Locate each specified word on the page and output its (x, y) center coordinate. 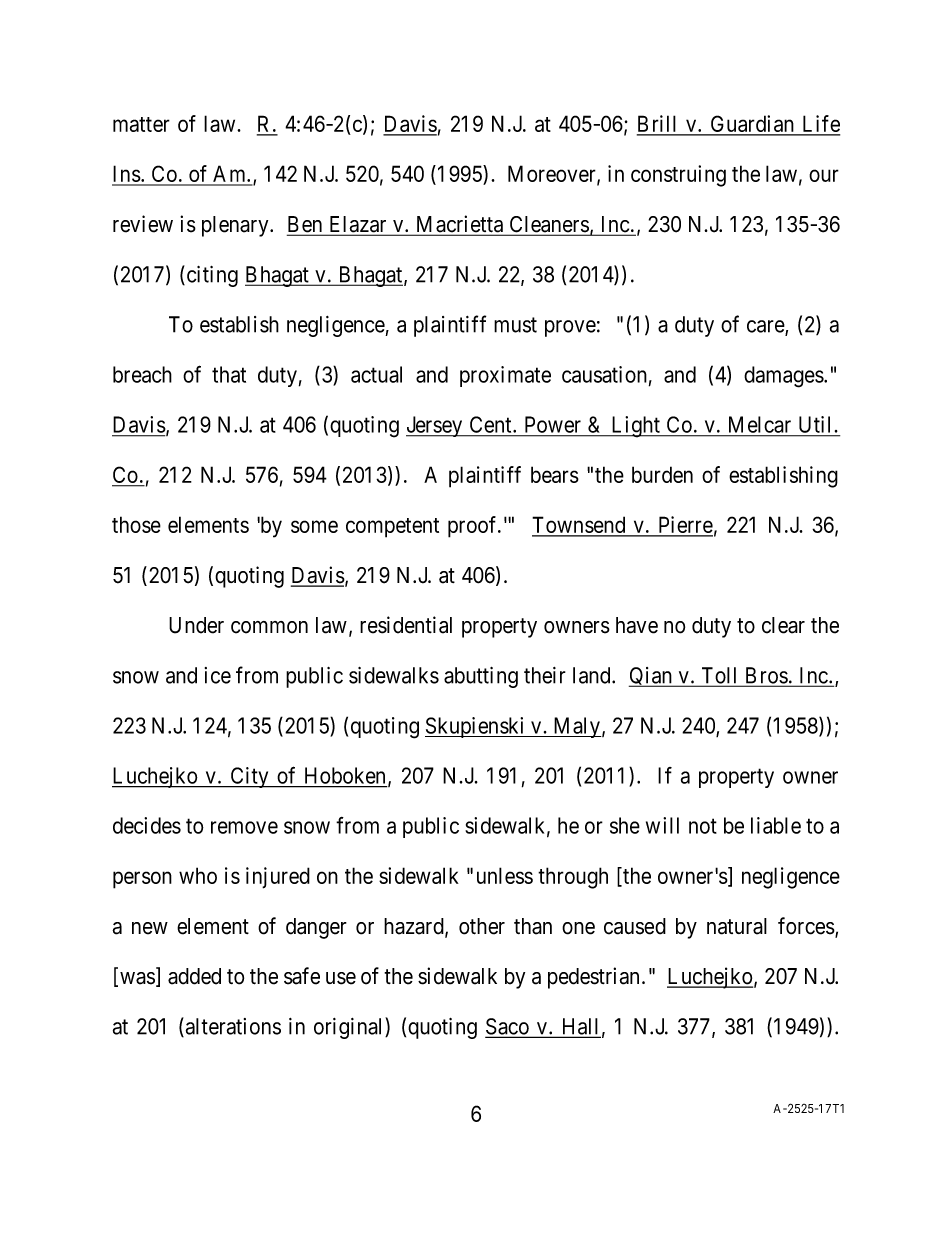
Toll (720, 676)
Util (815, 426)
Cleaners (548, 225)
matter (141, 124)
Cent (490, 426)
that (229, 374)
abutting (481, 677)
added (194, 976)
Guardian (752, 125)
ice (218, 675)
